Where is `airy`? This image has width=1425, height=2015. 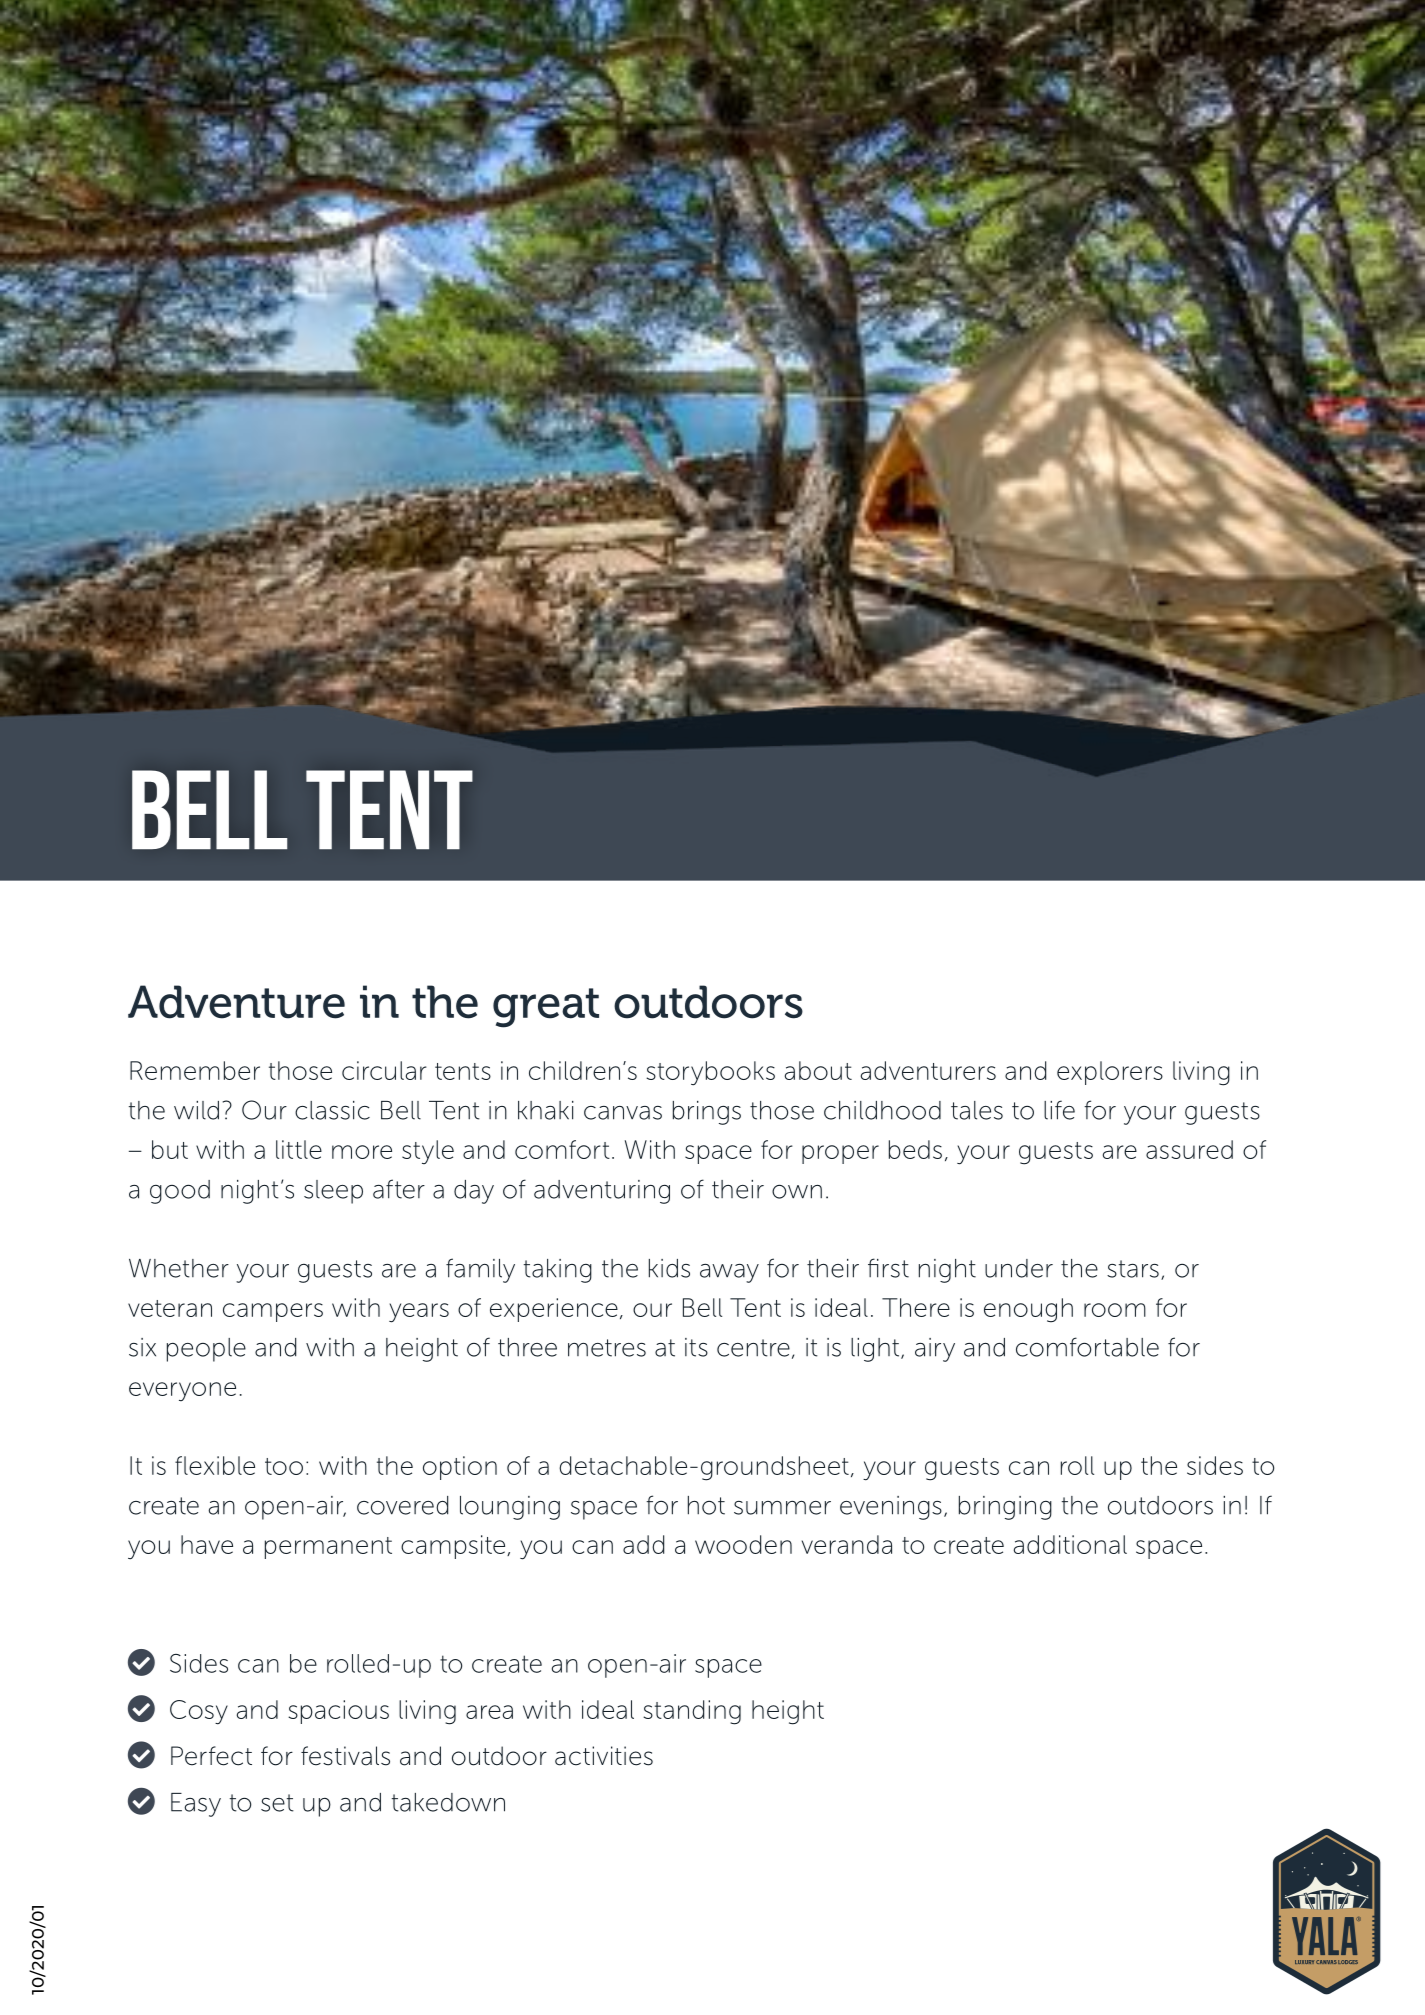
airy is located at coordinates (935, 1350).
